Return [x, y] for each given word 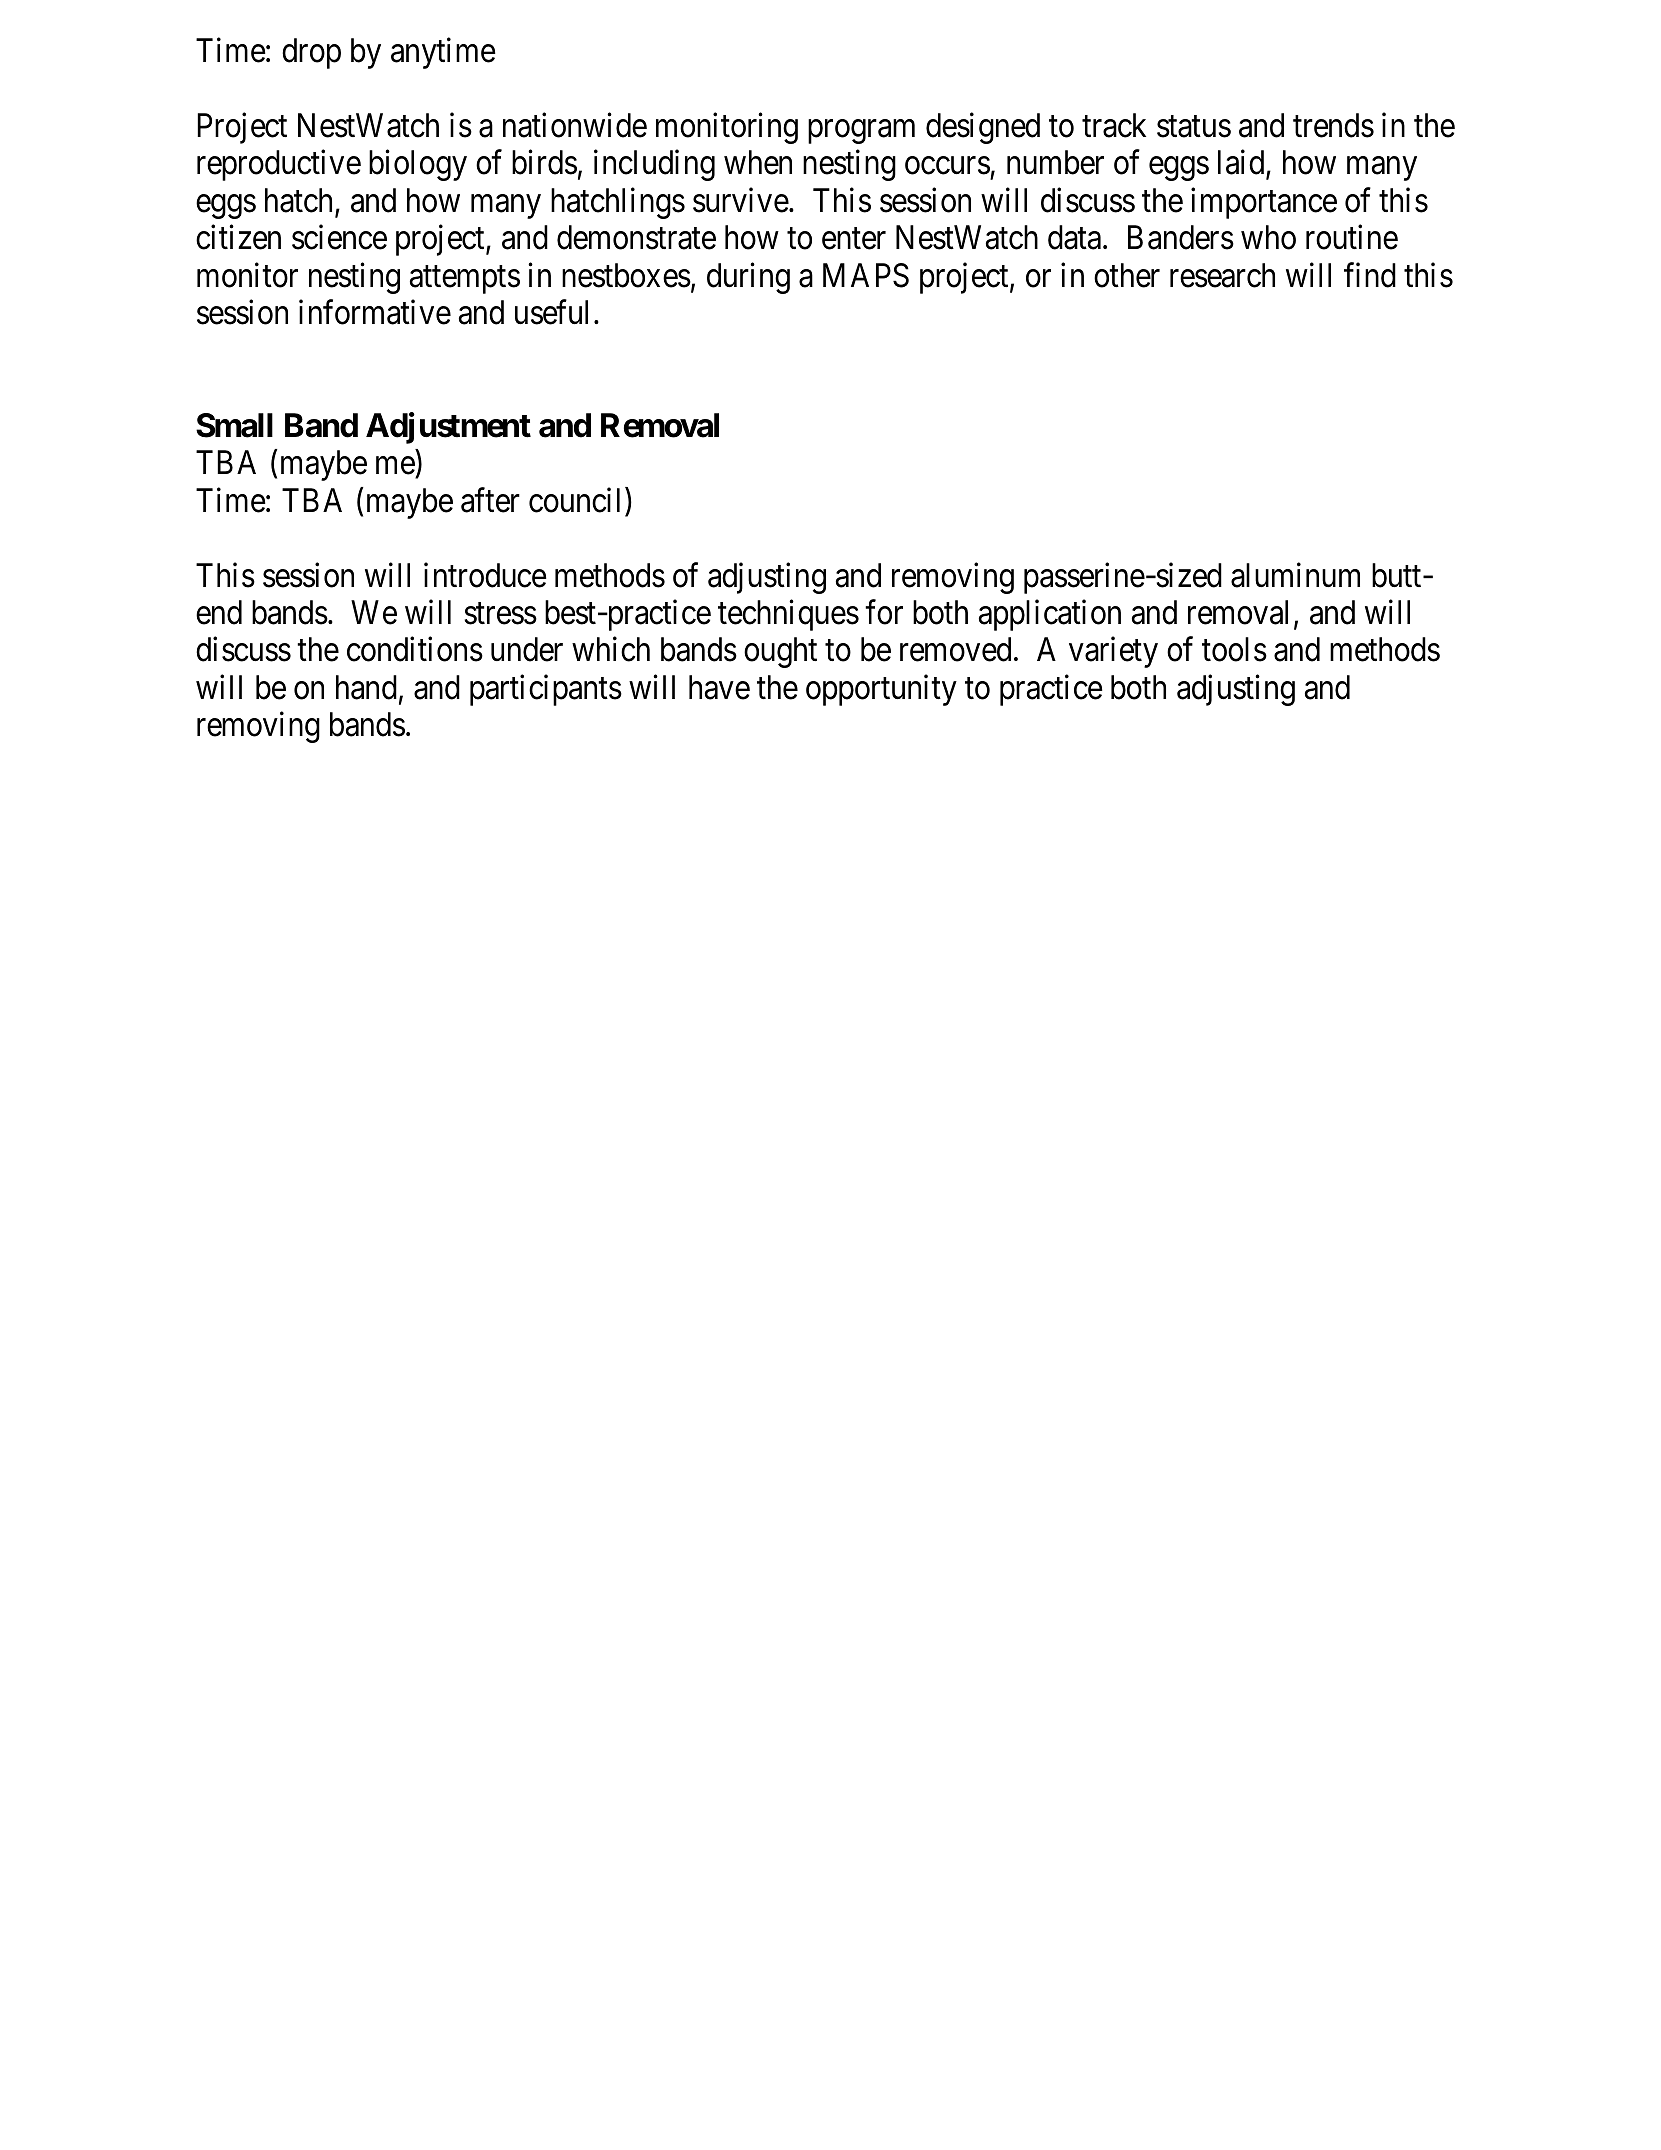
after [490, 500]
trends [1333, 125]
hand [366, 687]
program [861, 132]
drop [311, 53]
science [339, 237]
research [1222, 275]
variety [1113, 652]
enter [854, 239]
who [1268, 237]
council [577, 500]
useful [551, 312]
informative [375, 312]
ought [780, 652]
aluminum [1295, 575]
